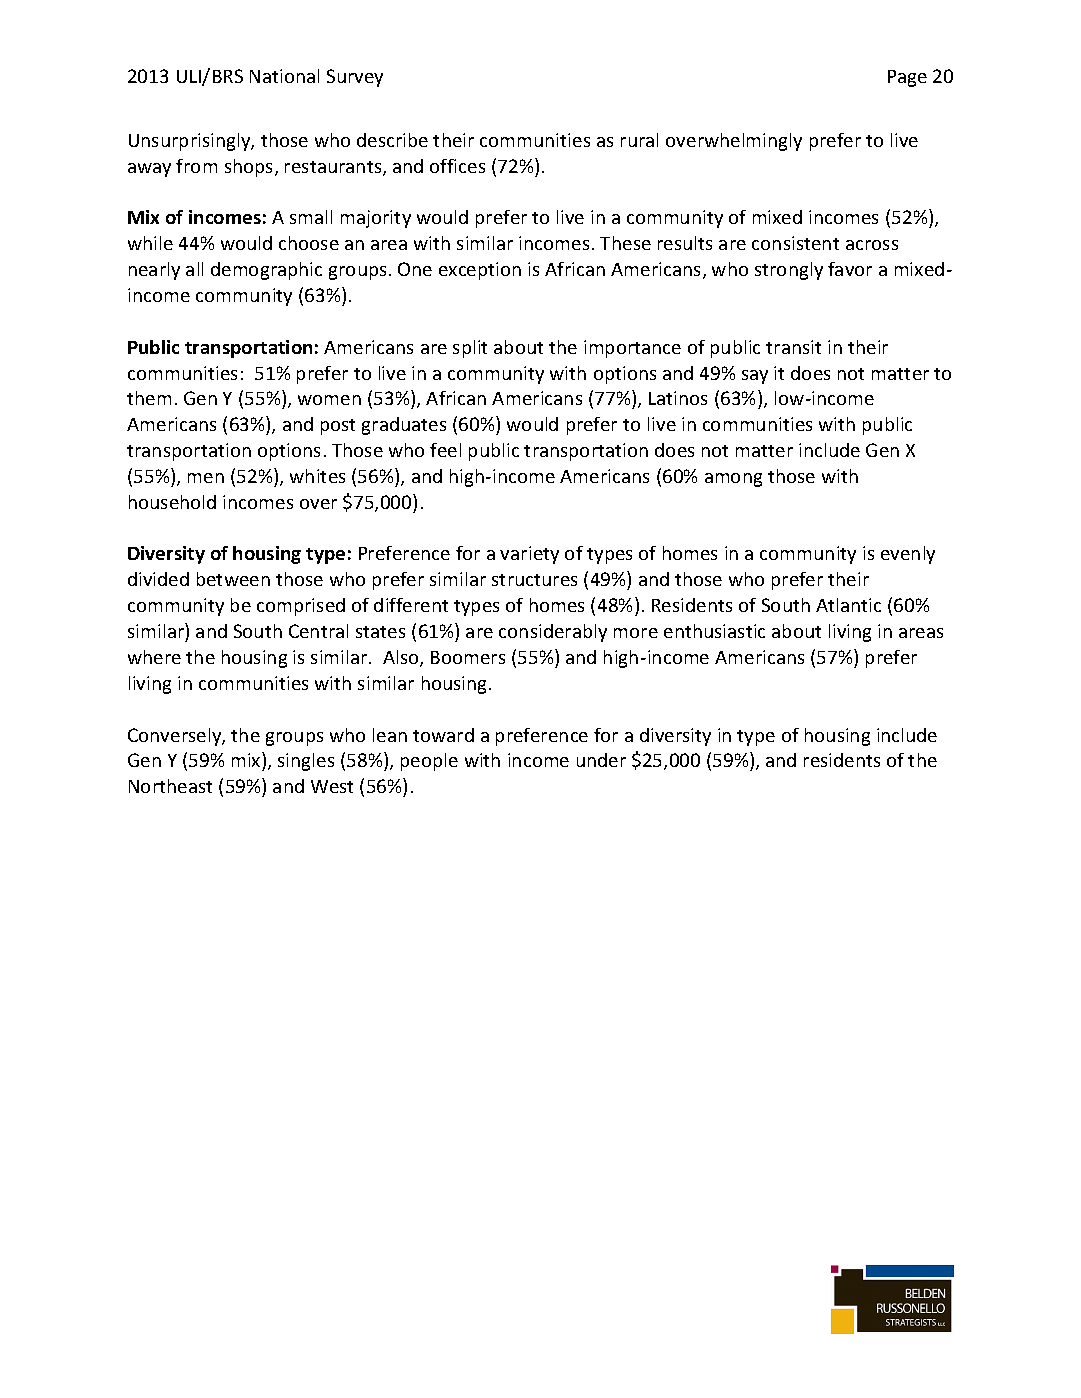 This page has width=1081, height=1398. Describe the element at coordinates (601, 760) in the page. I see `under` at that location.
